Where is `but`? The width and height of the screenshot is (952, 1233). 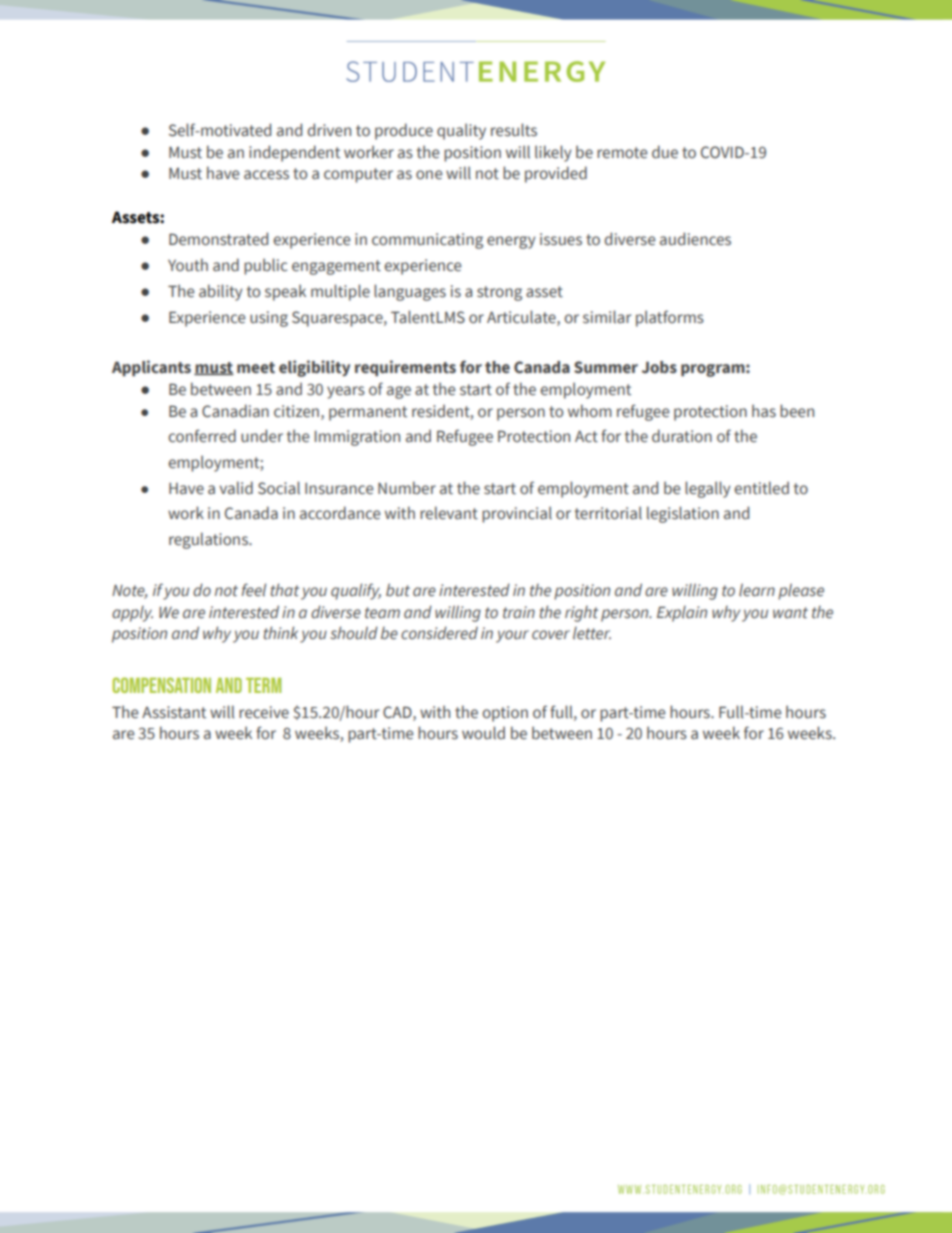
but is located at coordinates (398, 589).
